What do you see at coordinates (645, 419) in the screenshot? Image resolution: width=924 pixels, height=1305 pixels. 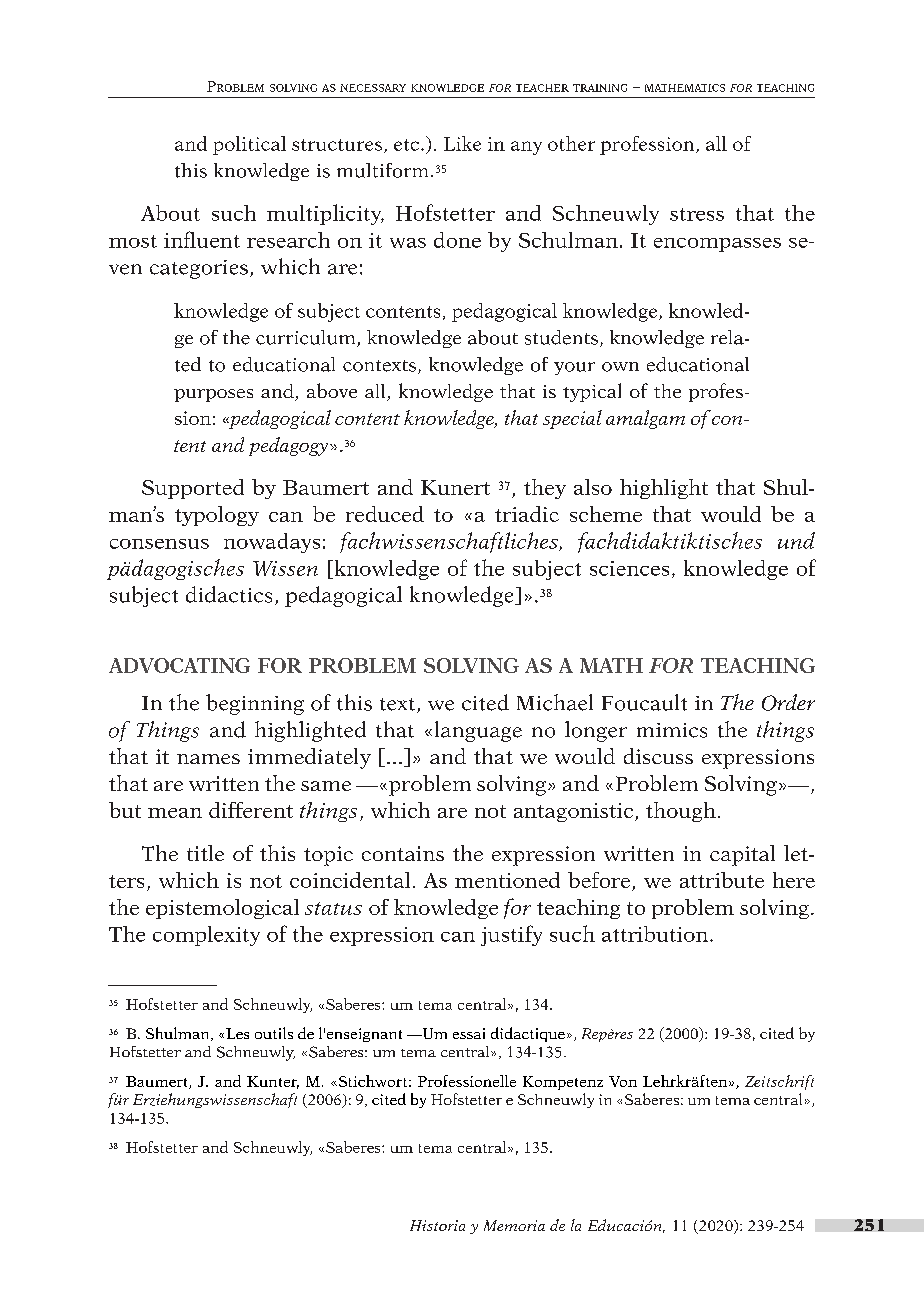 I see `amalgam` at bounding box center [645, 419].
